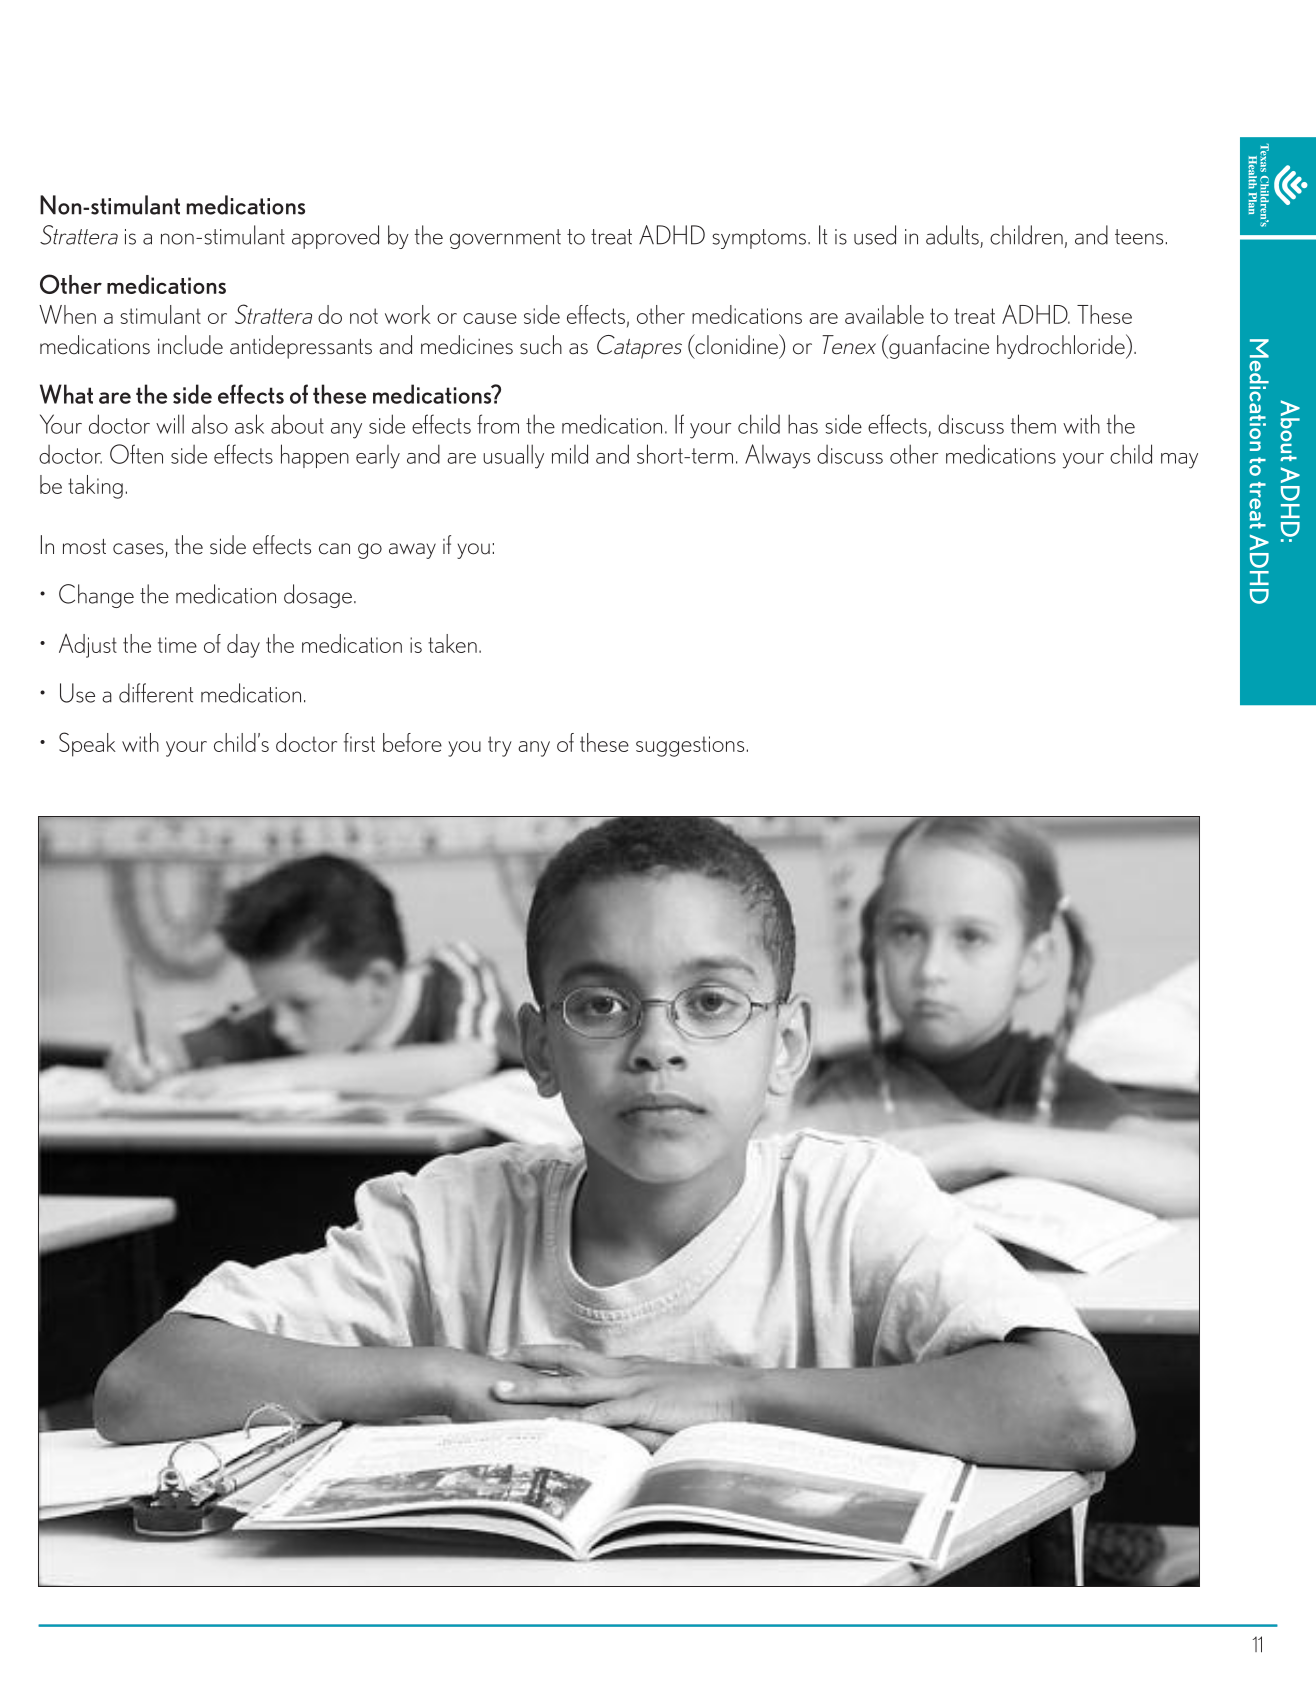 The width and height of the image is (1316, 1703). I want to click on such, so click(541, 345).
